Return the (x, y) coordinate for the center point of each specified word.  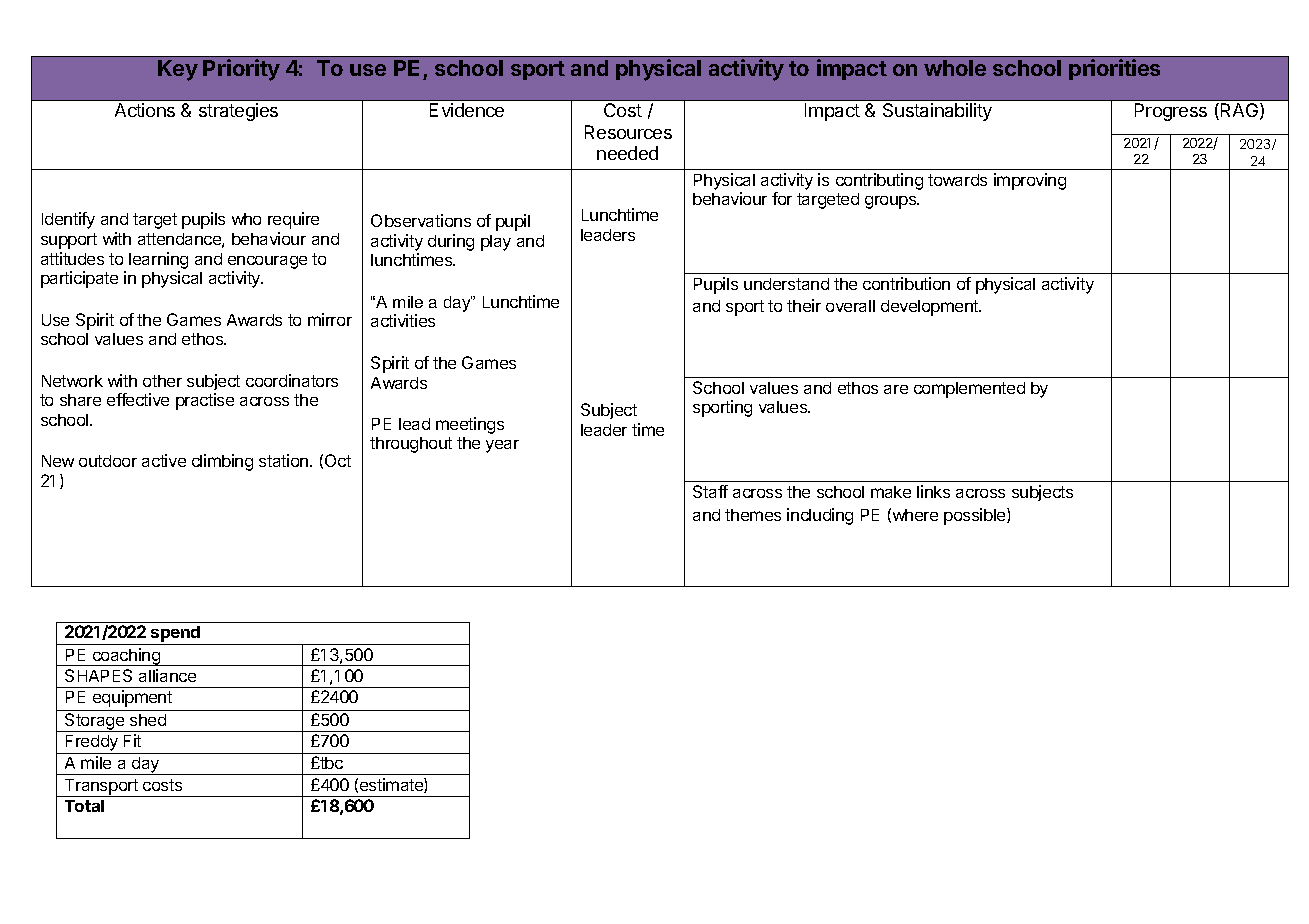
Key (178, 70)
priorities (1114, 69)
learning (158, 260)
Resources (628, 132)
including (820, 516)
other (162, 381)
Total (84, 806)
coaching (126, 657)
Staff (710, 491)
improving (1030, 181)
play (496, 243)
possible (976, 516)
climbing (222, 462)
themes (753, 515)
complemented (969, 390)
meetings (470, 425)
